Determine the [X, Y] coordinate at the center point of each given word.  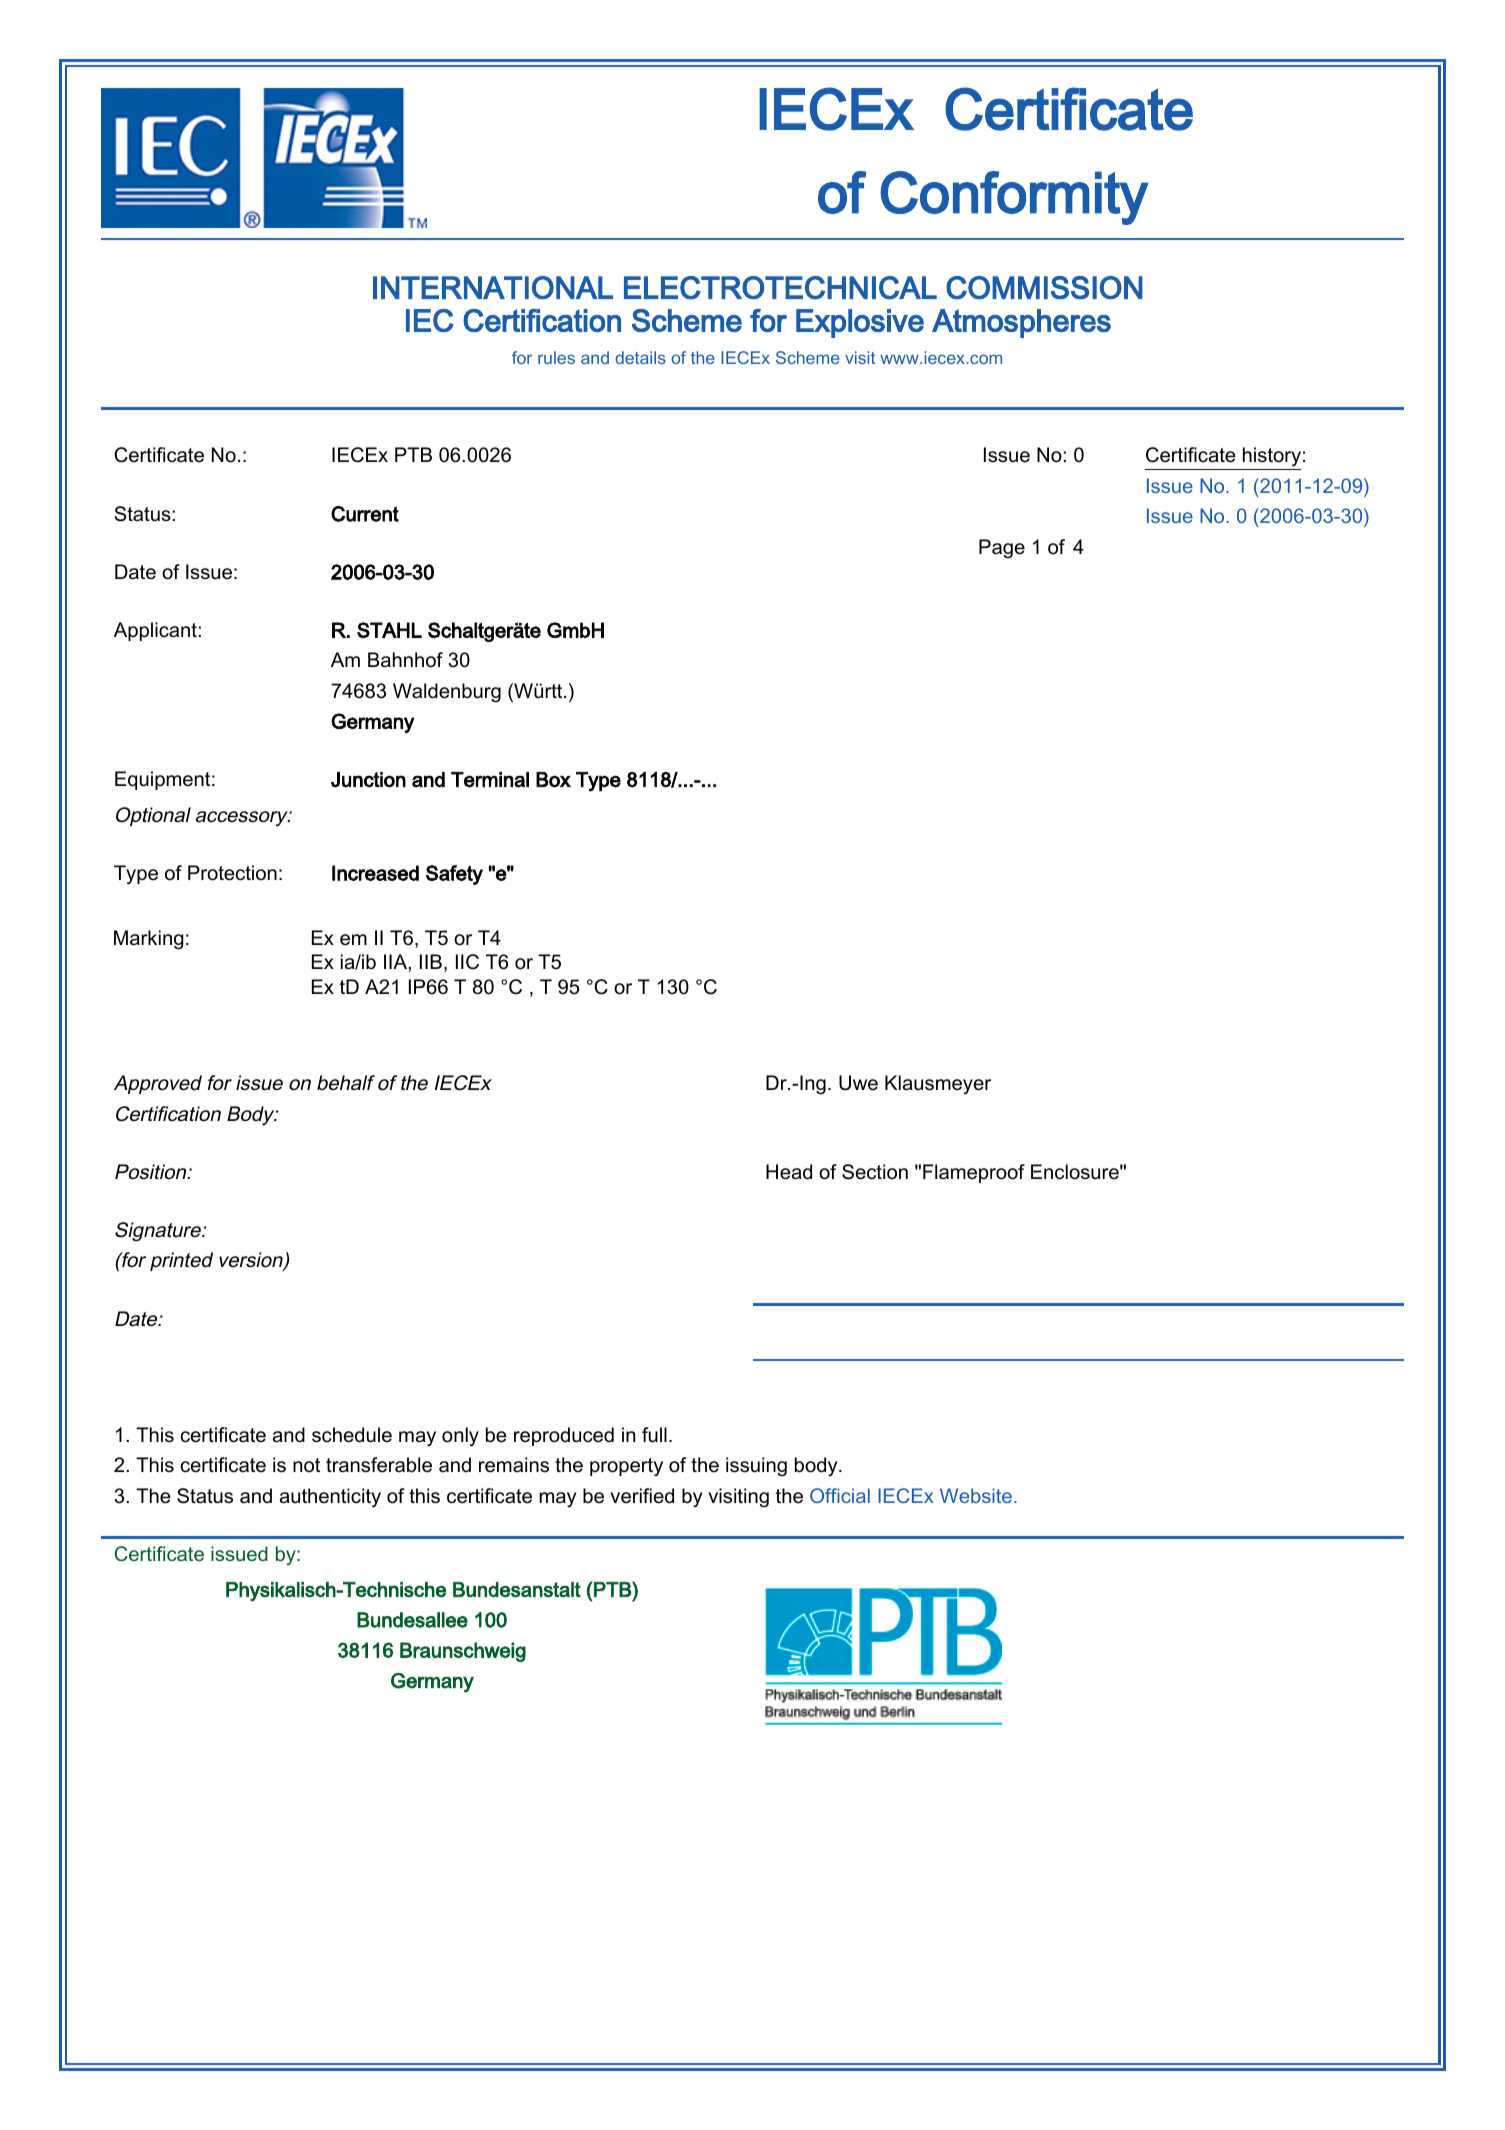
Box [553, 780]
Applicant [155, 631]
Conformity [1014, 198]
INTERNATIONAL [493, 288]
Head [789, 1172]
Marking [148, 940]
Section [875, 1172]
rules [556, 357]
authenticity [330, 1498]
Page [1002, 549]
